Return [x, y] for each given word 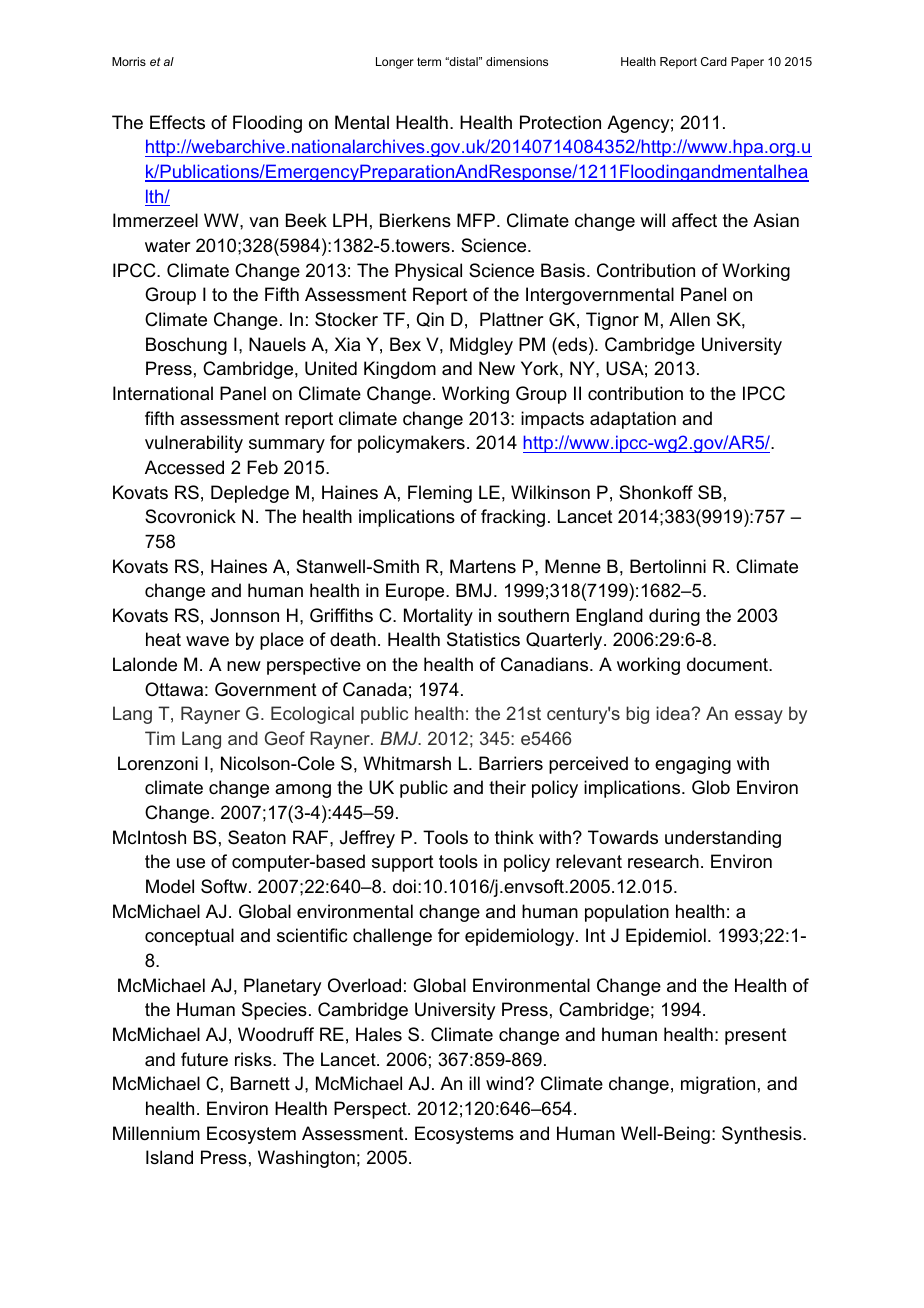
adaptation [633, 420]
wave [207, 641]
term [429, 61]
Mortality [438, 617]
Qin [430, 319]
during [674, 617]
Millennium [156, 1133]
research [663, 861]
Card [714, 61]
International [163, 393]
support [403, 863]
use [191, 863]
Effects [177, 122]
